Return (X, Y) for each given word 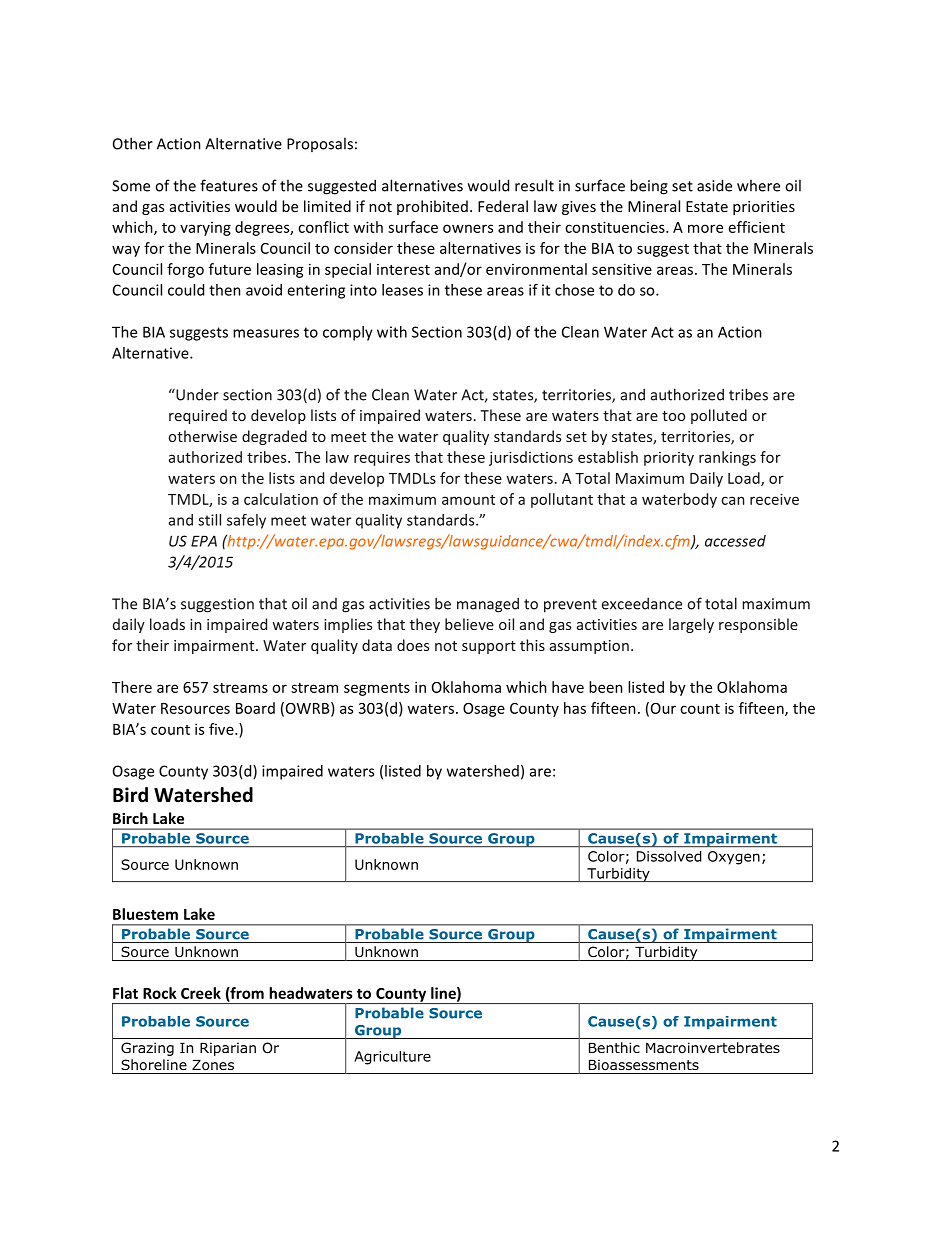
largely (691, 625)
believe (469, 624)
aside (714, 185)
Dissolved (669, 856)
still (209, 520)
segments (377, 689)
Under (196, 394)
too (673, 416)
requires (382, 458)
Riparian (228, 1049)
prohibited (432, 207)
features (229, 185)
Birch (130, 818)
